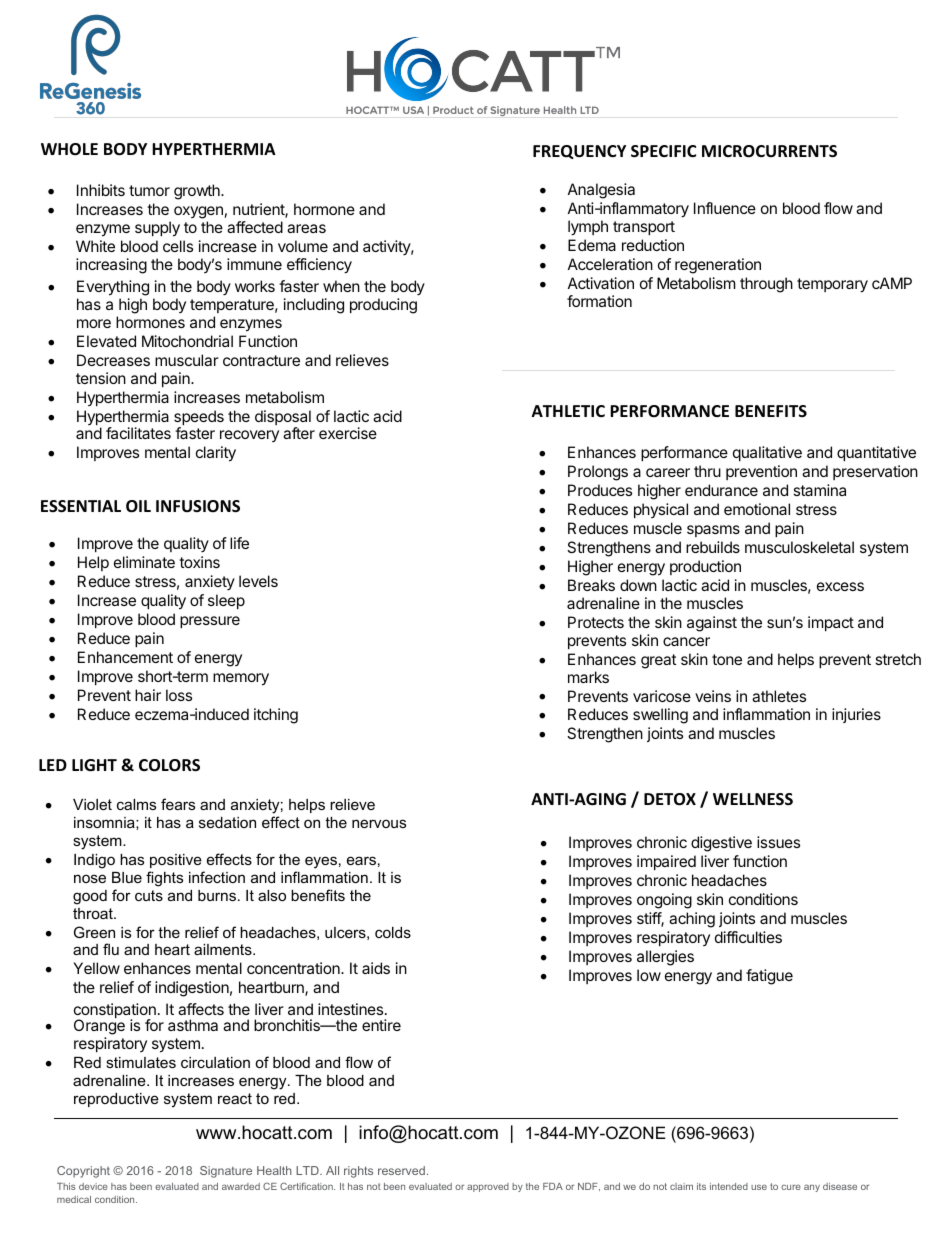  I want to click on approved, so click(488, 1187).
